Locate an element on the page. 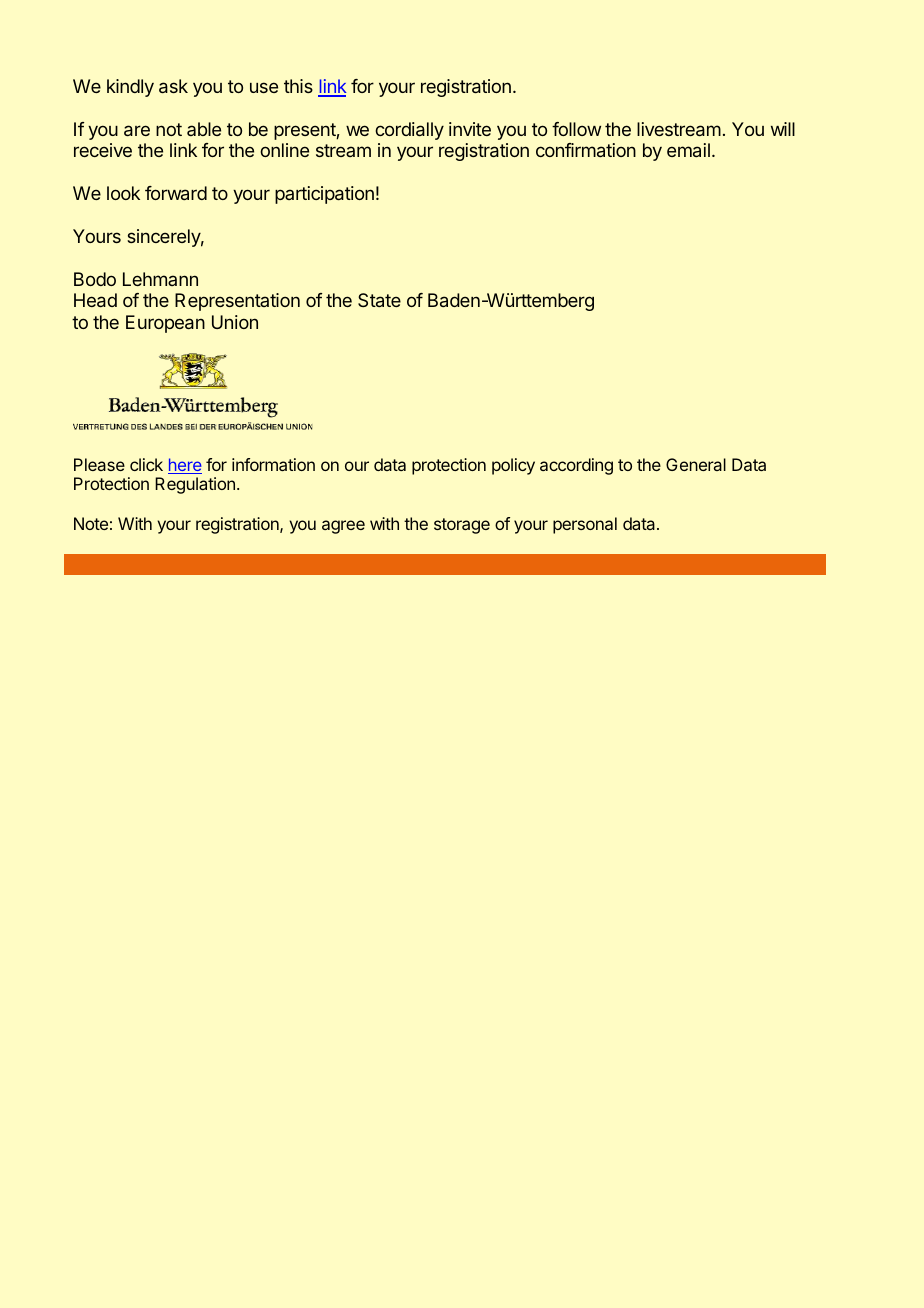  will is located at coordinates (783, 129).
